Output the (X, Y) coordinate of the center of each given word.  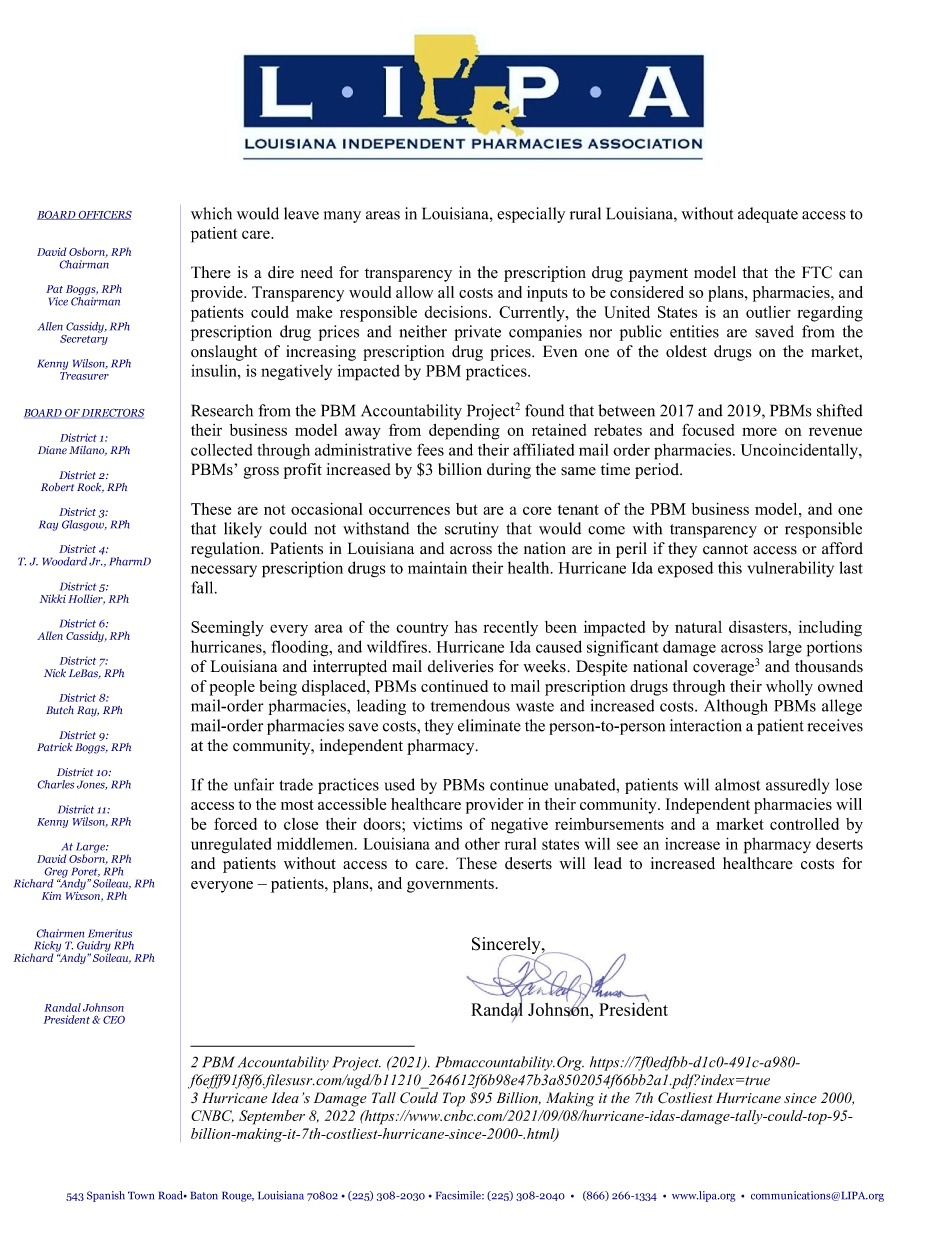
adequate (768, 215)
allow (414, 292)
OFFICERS (104, 215)
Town (141, 1195)
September (272, 1117)
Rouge (238, 1196)
